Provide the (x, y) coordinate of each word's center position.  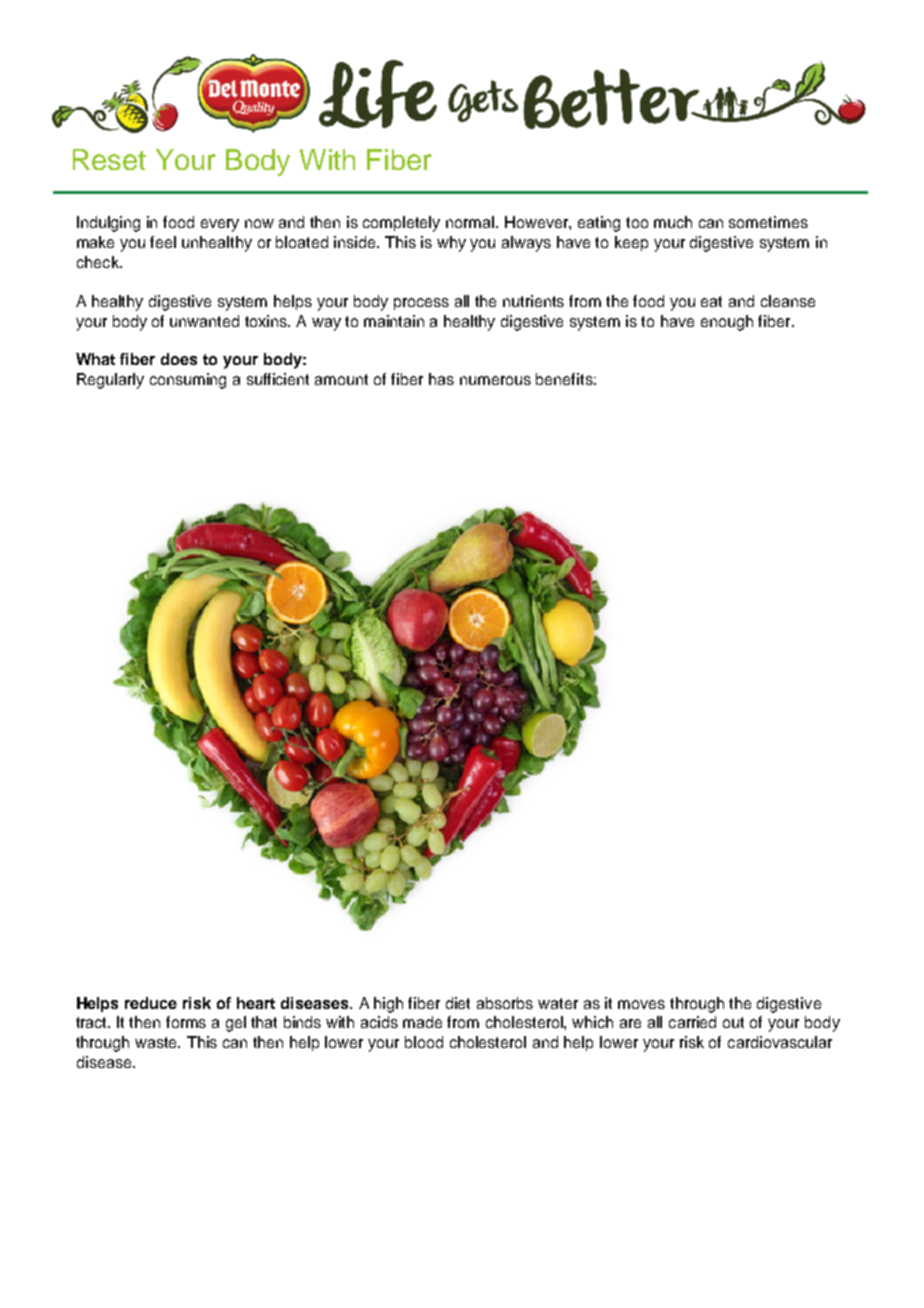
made (422, 1022)
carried (692, 1022)
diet (458, 1003)
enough (727, 323)
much (673, 222)
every (220, 225)
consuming (188, 381)
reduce (151, 1003)
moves (641, 1004)
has (441, 379)
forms (186, 1022)
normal (471, 222)
